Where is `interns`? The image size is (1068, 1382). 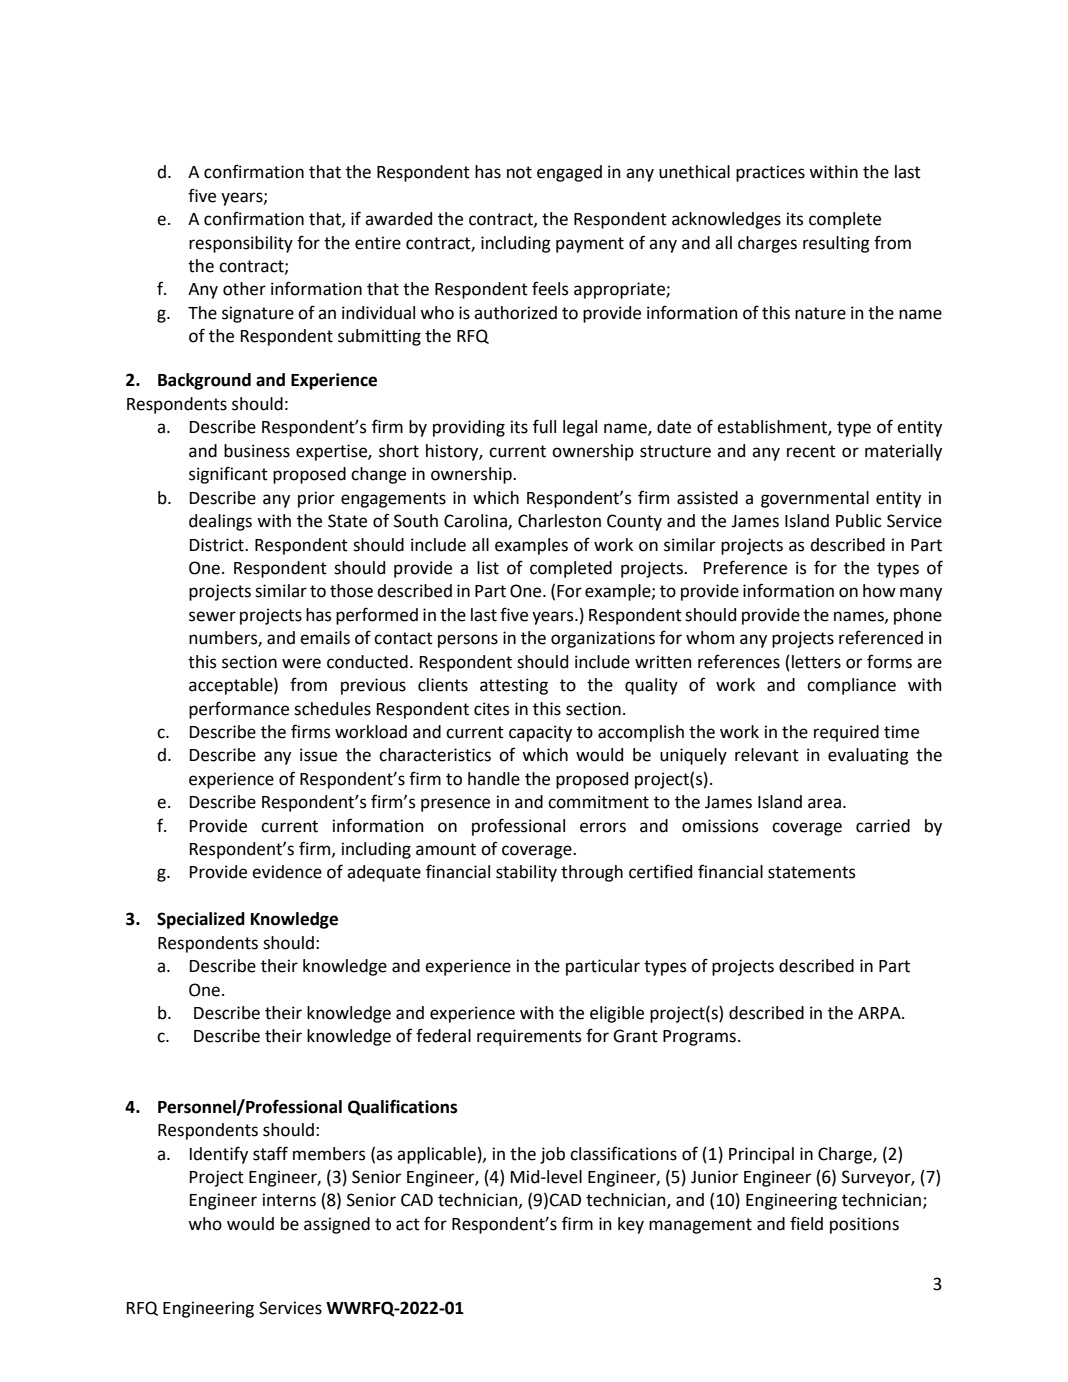 interns is located at coordinates (289, 1200).
